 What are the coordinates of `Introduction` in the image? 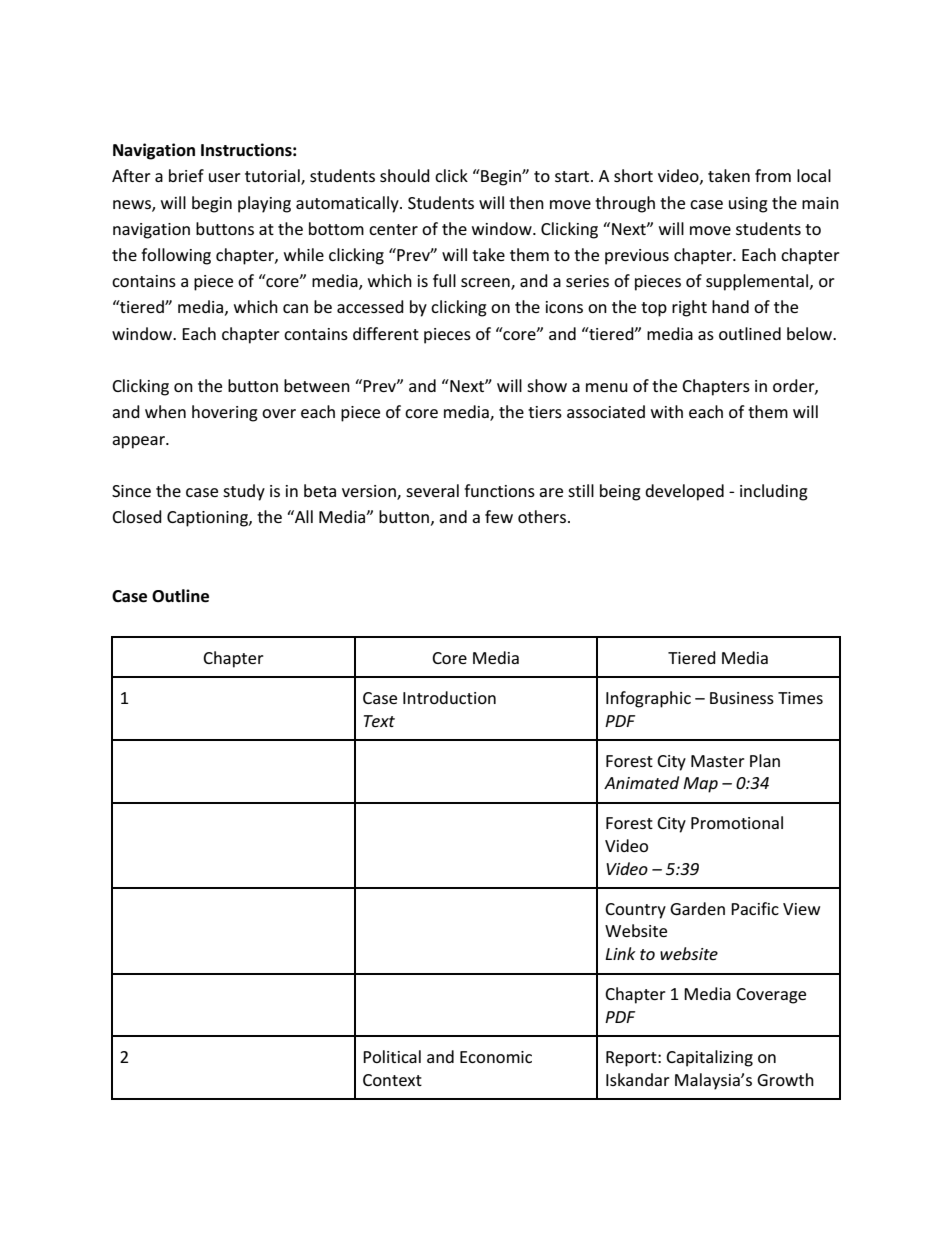 It's located at (449, 697).
